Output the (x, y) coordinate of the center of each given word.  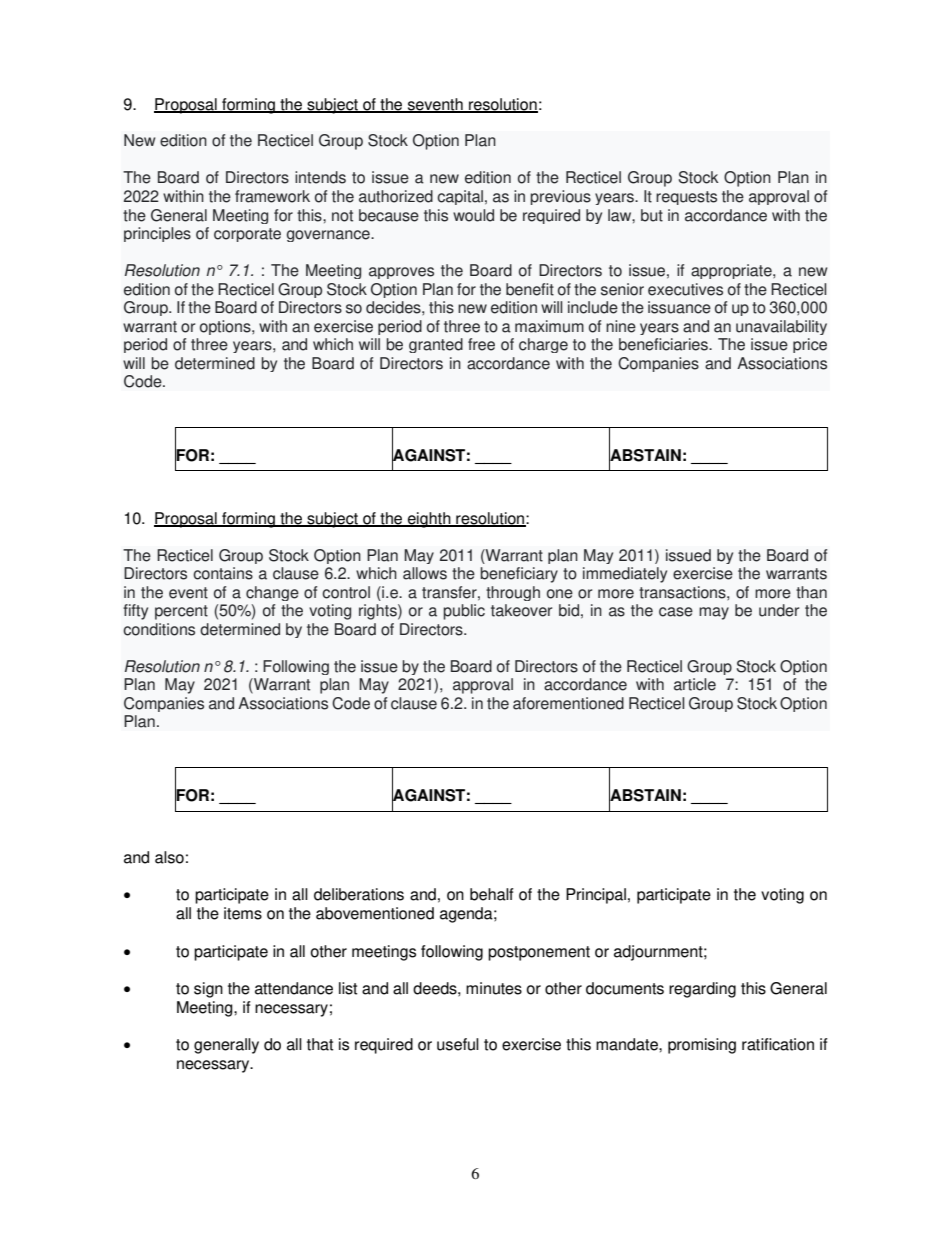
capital (460, 197)
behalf (492, 894)
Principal (596, 896)
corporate (247, 235)
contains (223, 573)
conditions (159, 629)
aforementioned (568, 703)
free (481, 344)
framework (272, 196)
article (695, 684)
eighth (429, 520)
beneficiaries (664, 344)
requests (686, 198)
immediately (625, 575)
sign (208, 990)
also (169, 857)
